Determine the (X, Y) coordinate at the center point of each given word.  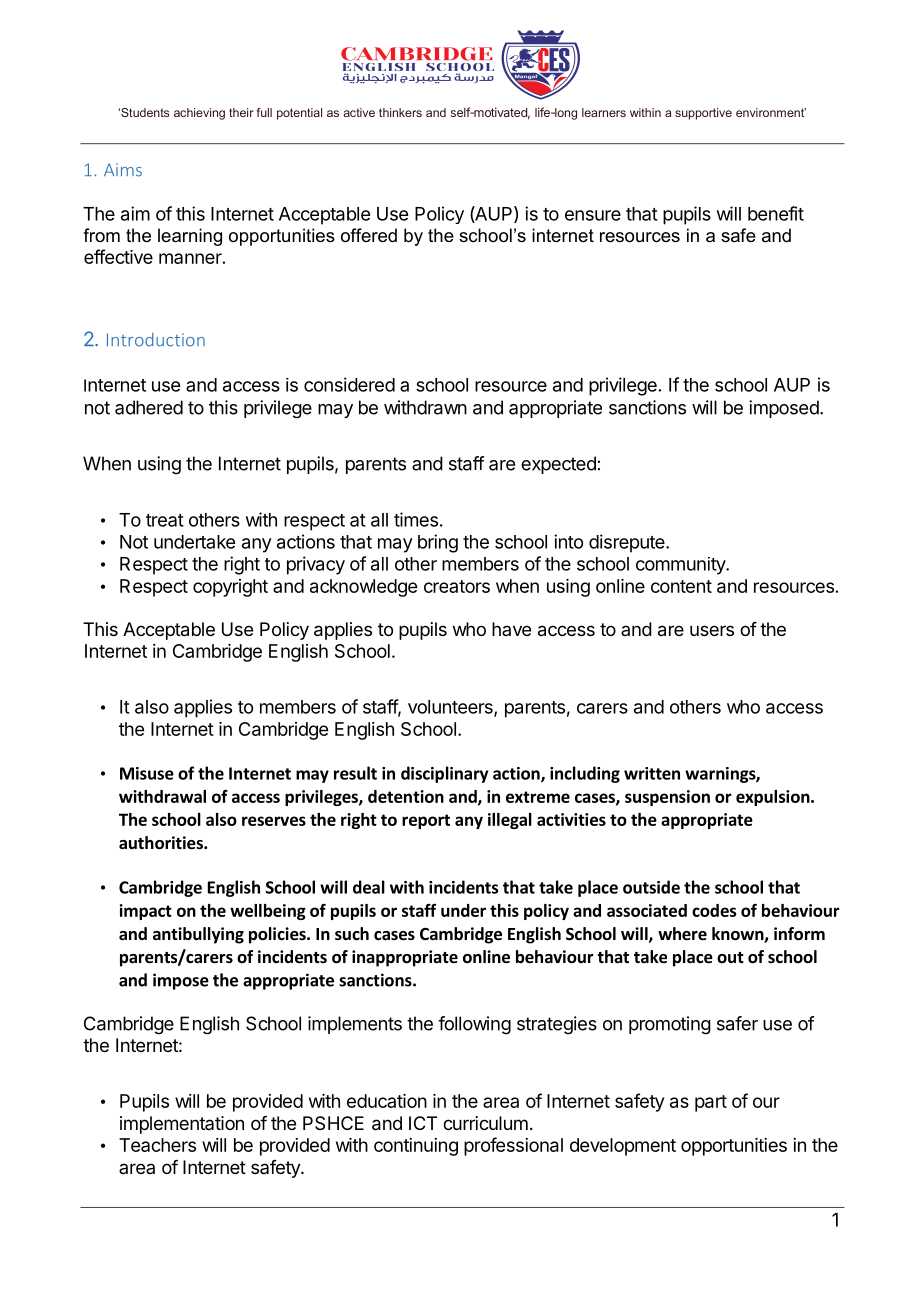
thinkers (400, 112)
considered (349, 384)
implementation (182, 1125)
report (426, 821)
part (711, 1103)
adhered (149, 407)
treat (165, 520)
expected (558, 465)
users (712, 630)
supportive (703, 114)
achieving (199, 114)
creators (457, 586)
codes (714, 910)
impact (145, 912)
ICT (423, 1123)
